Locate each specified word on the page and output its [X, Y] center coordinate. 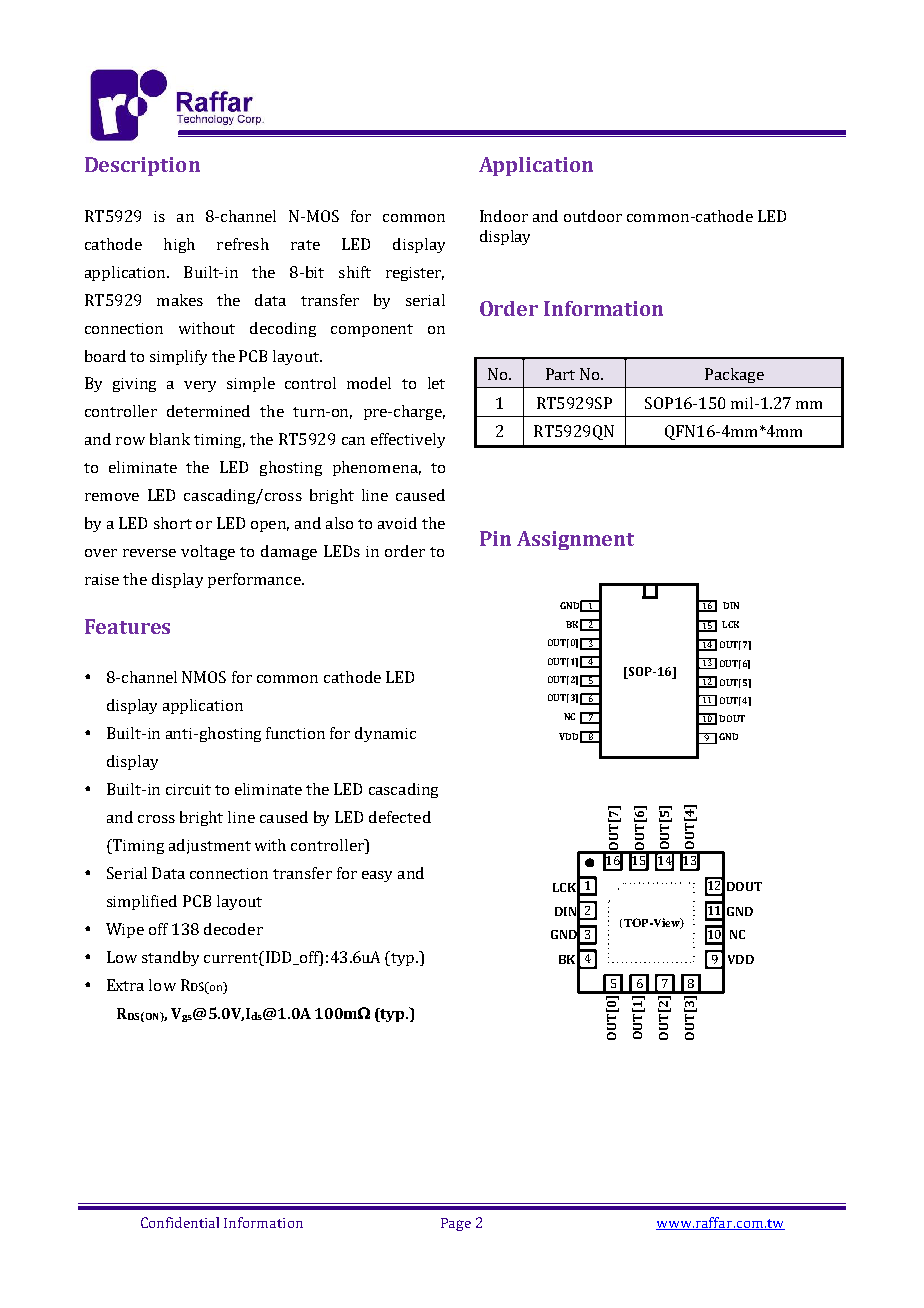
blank [170, 439]
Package [734, 375]
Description [142, 166]
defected [400, 817]
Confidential [180, 1222]
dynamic [385, 734]
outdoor [593, 216]
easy [377, 876]
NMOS [204, 677]
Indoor [504, 216]
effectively [408, 440]
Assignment [575, 540]
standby [170, 958]
